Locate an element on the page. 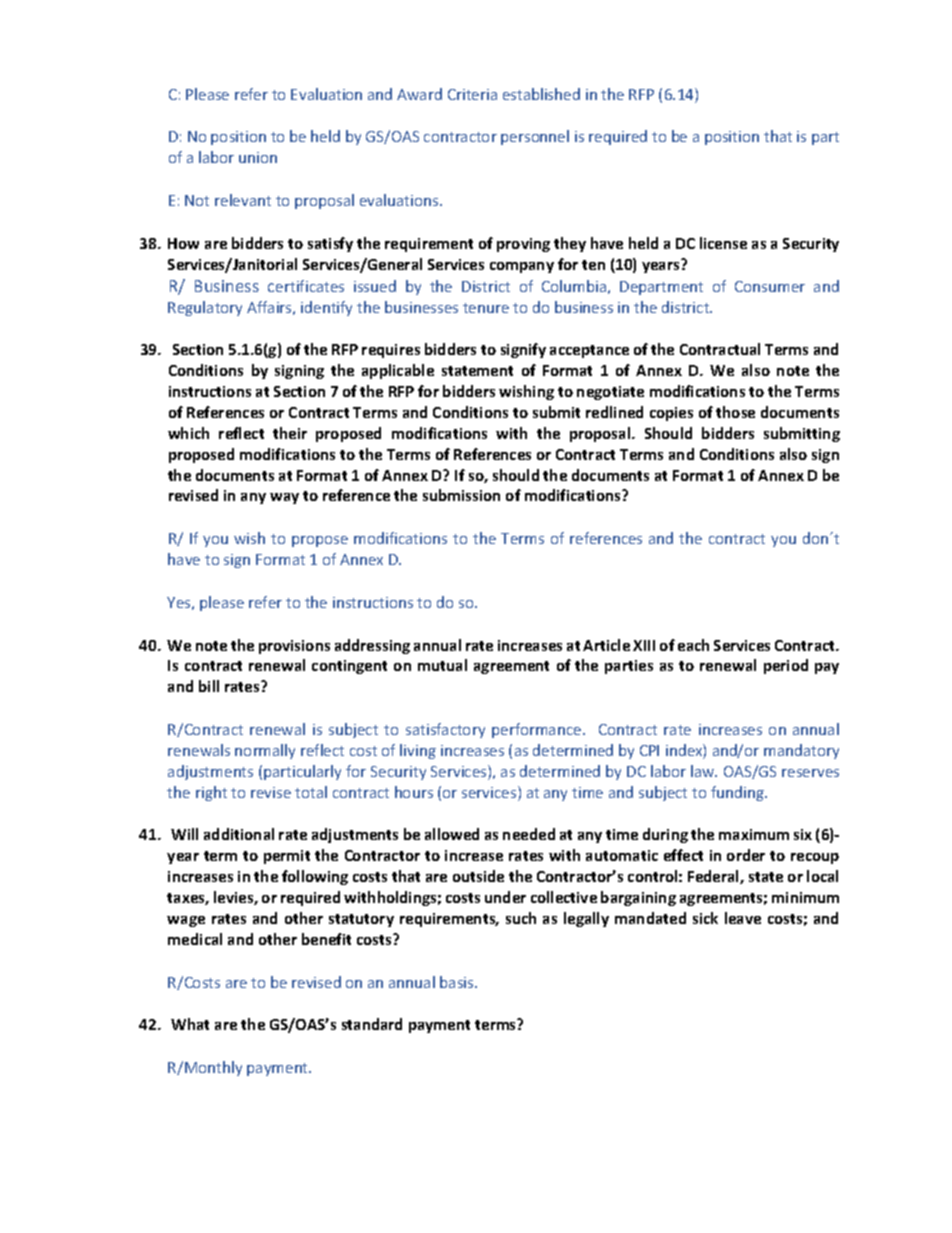 The width and height of the page is (952, 1233). each is located at coordinates (693, 645).
